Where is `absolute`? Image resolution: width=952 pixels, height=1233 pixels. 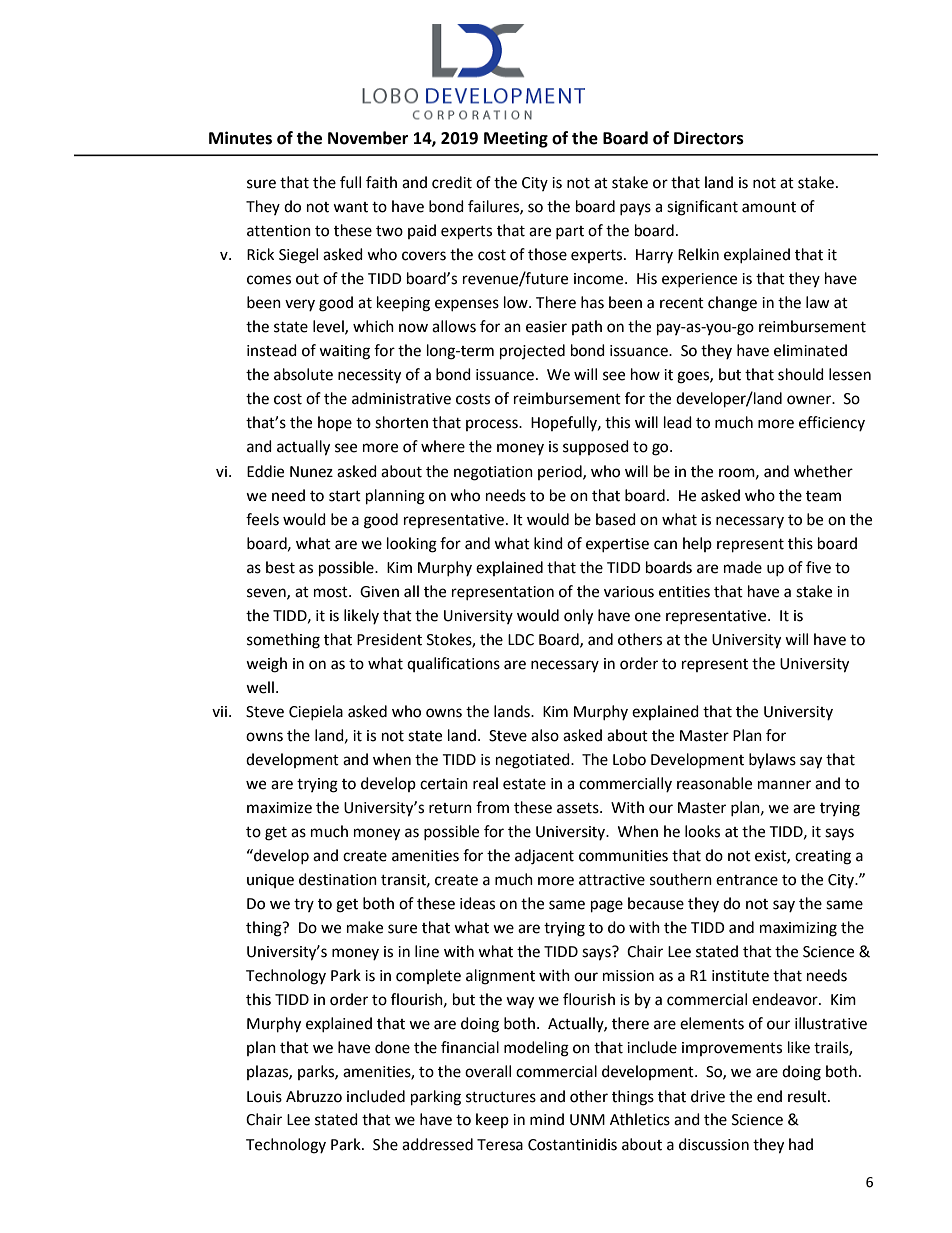 absolute is located at coordinates (303, 374).
